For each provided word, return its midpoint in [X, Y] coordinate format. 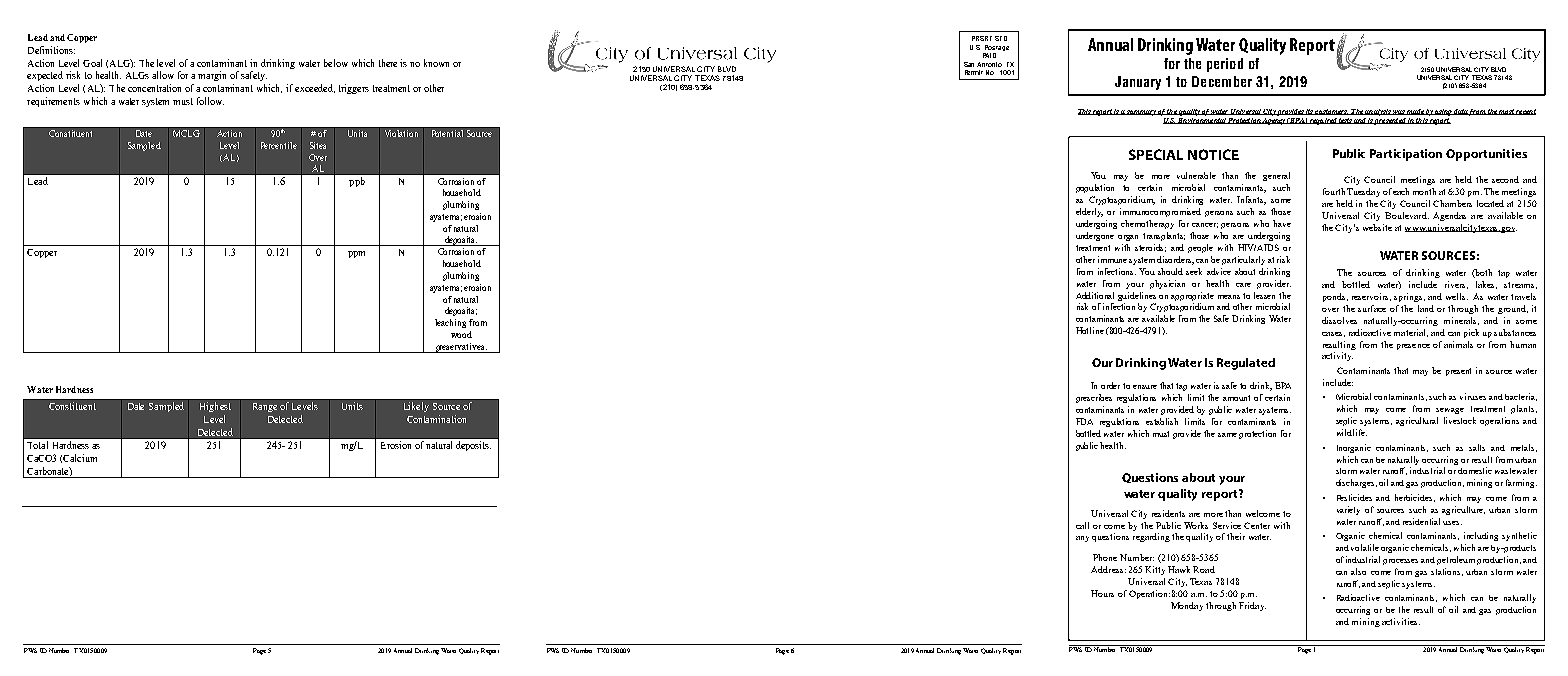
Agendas [1449, 216]
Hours [1102, 593]
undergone [1095, 236]
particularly [1243, 260]
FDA [1084, 421]
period [1225, 65]
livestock [1460, 420]
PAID [989, 55]
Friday [1252, 606]
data [1461, 112]
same [1227, 435]
